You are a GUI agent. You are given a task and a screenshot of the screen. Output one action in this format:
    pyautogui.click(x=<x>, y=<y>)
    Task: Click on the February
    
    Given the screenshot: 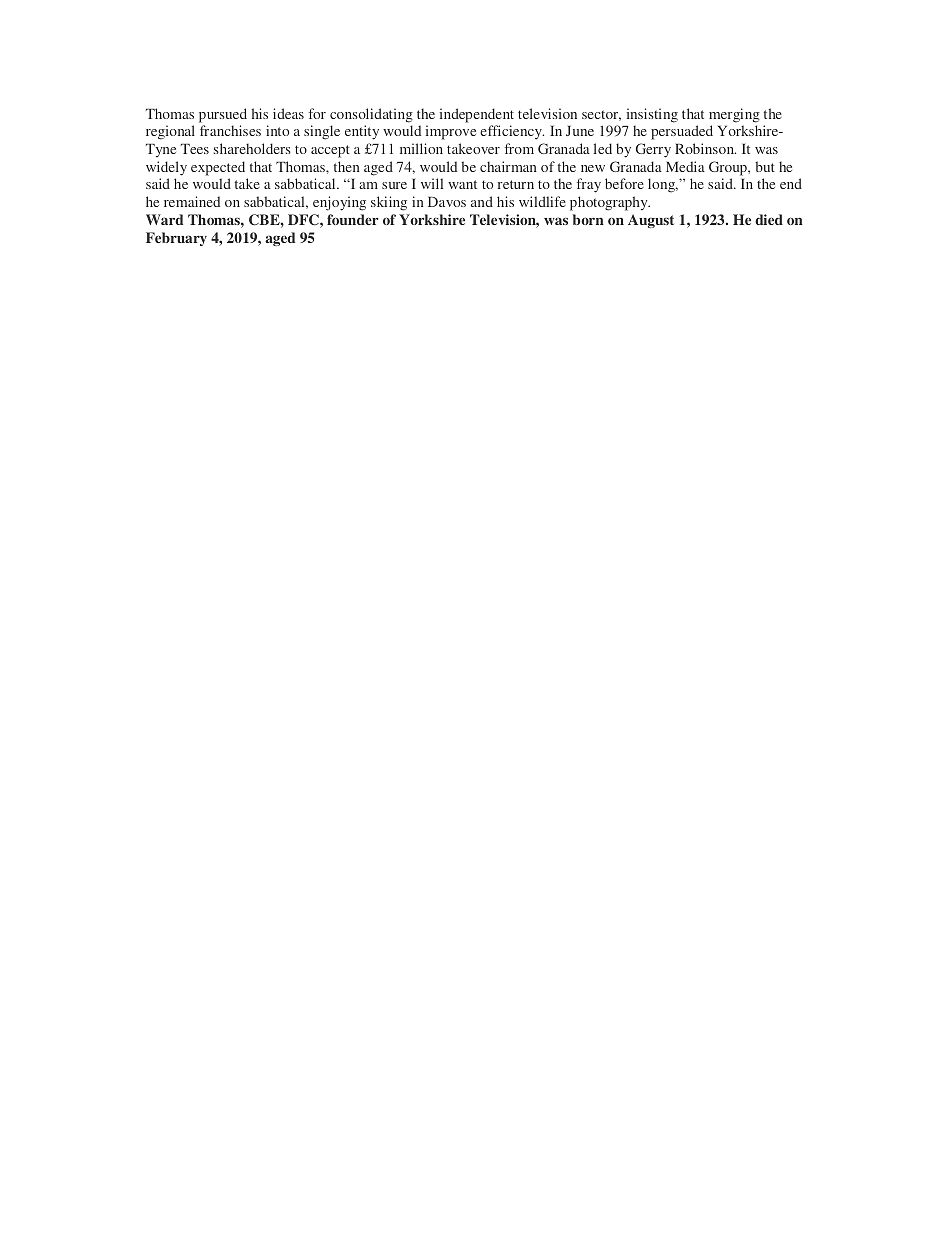 What is the action you would take?
    pyautogui.click(x=176, y=239)
